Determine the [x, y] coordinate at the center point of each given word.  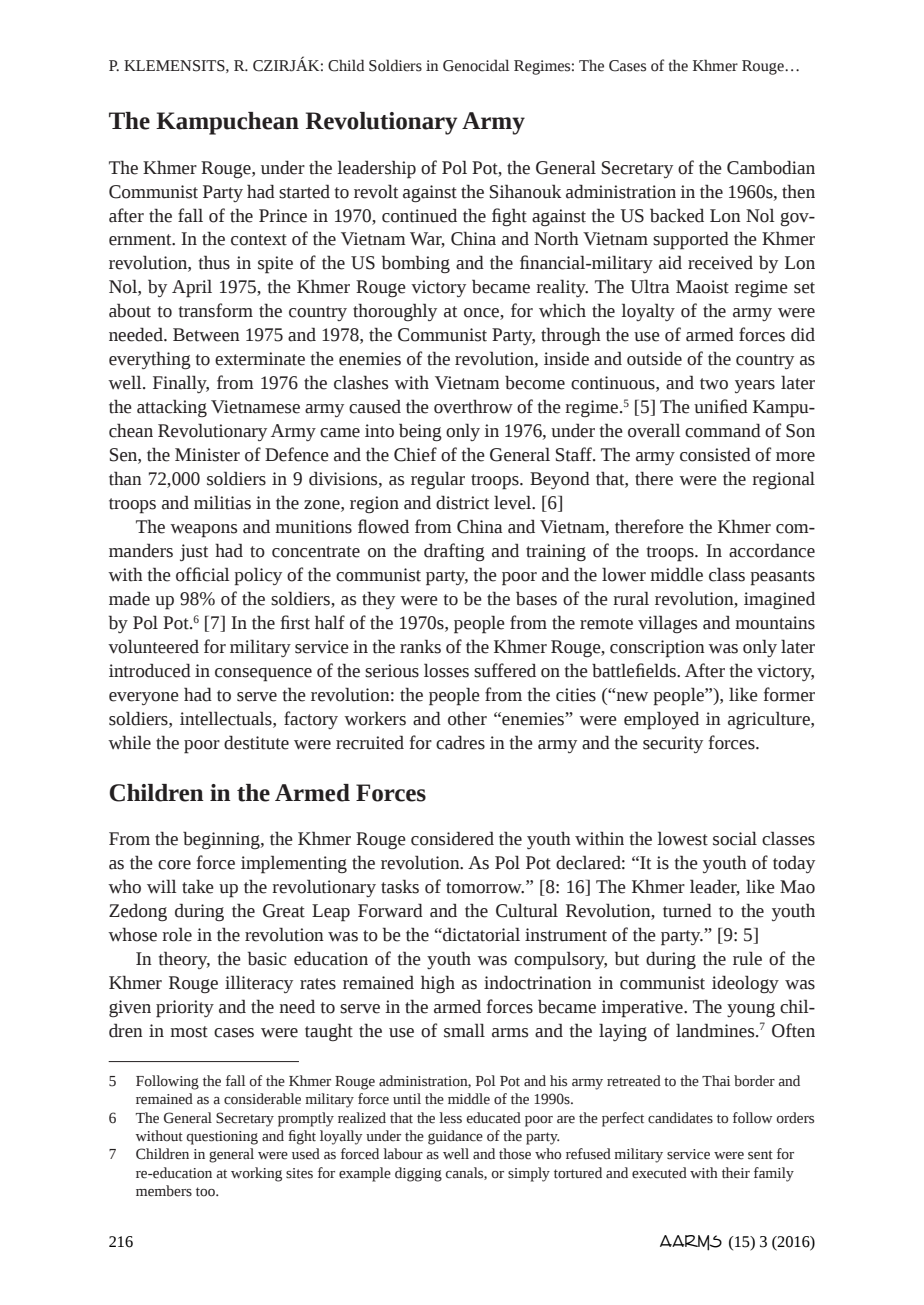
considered [452, 838]
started [304, 191]
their [736, 1173]
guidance [455, 1137]
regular [438, 480]
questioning [222, 1138]
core [174, 865]
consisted [715, 454]
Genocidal [476, 65]
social [735, 838]
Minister [207, 455]
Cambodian [771, 167]
